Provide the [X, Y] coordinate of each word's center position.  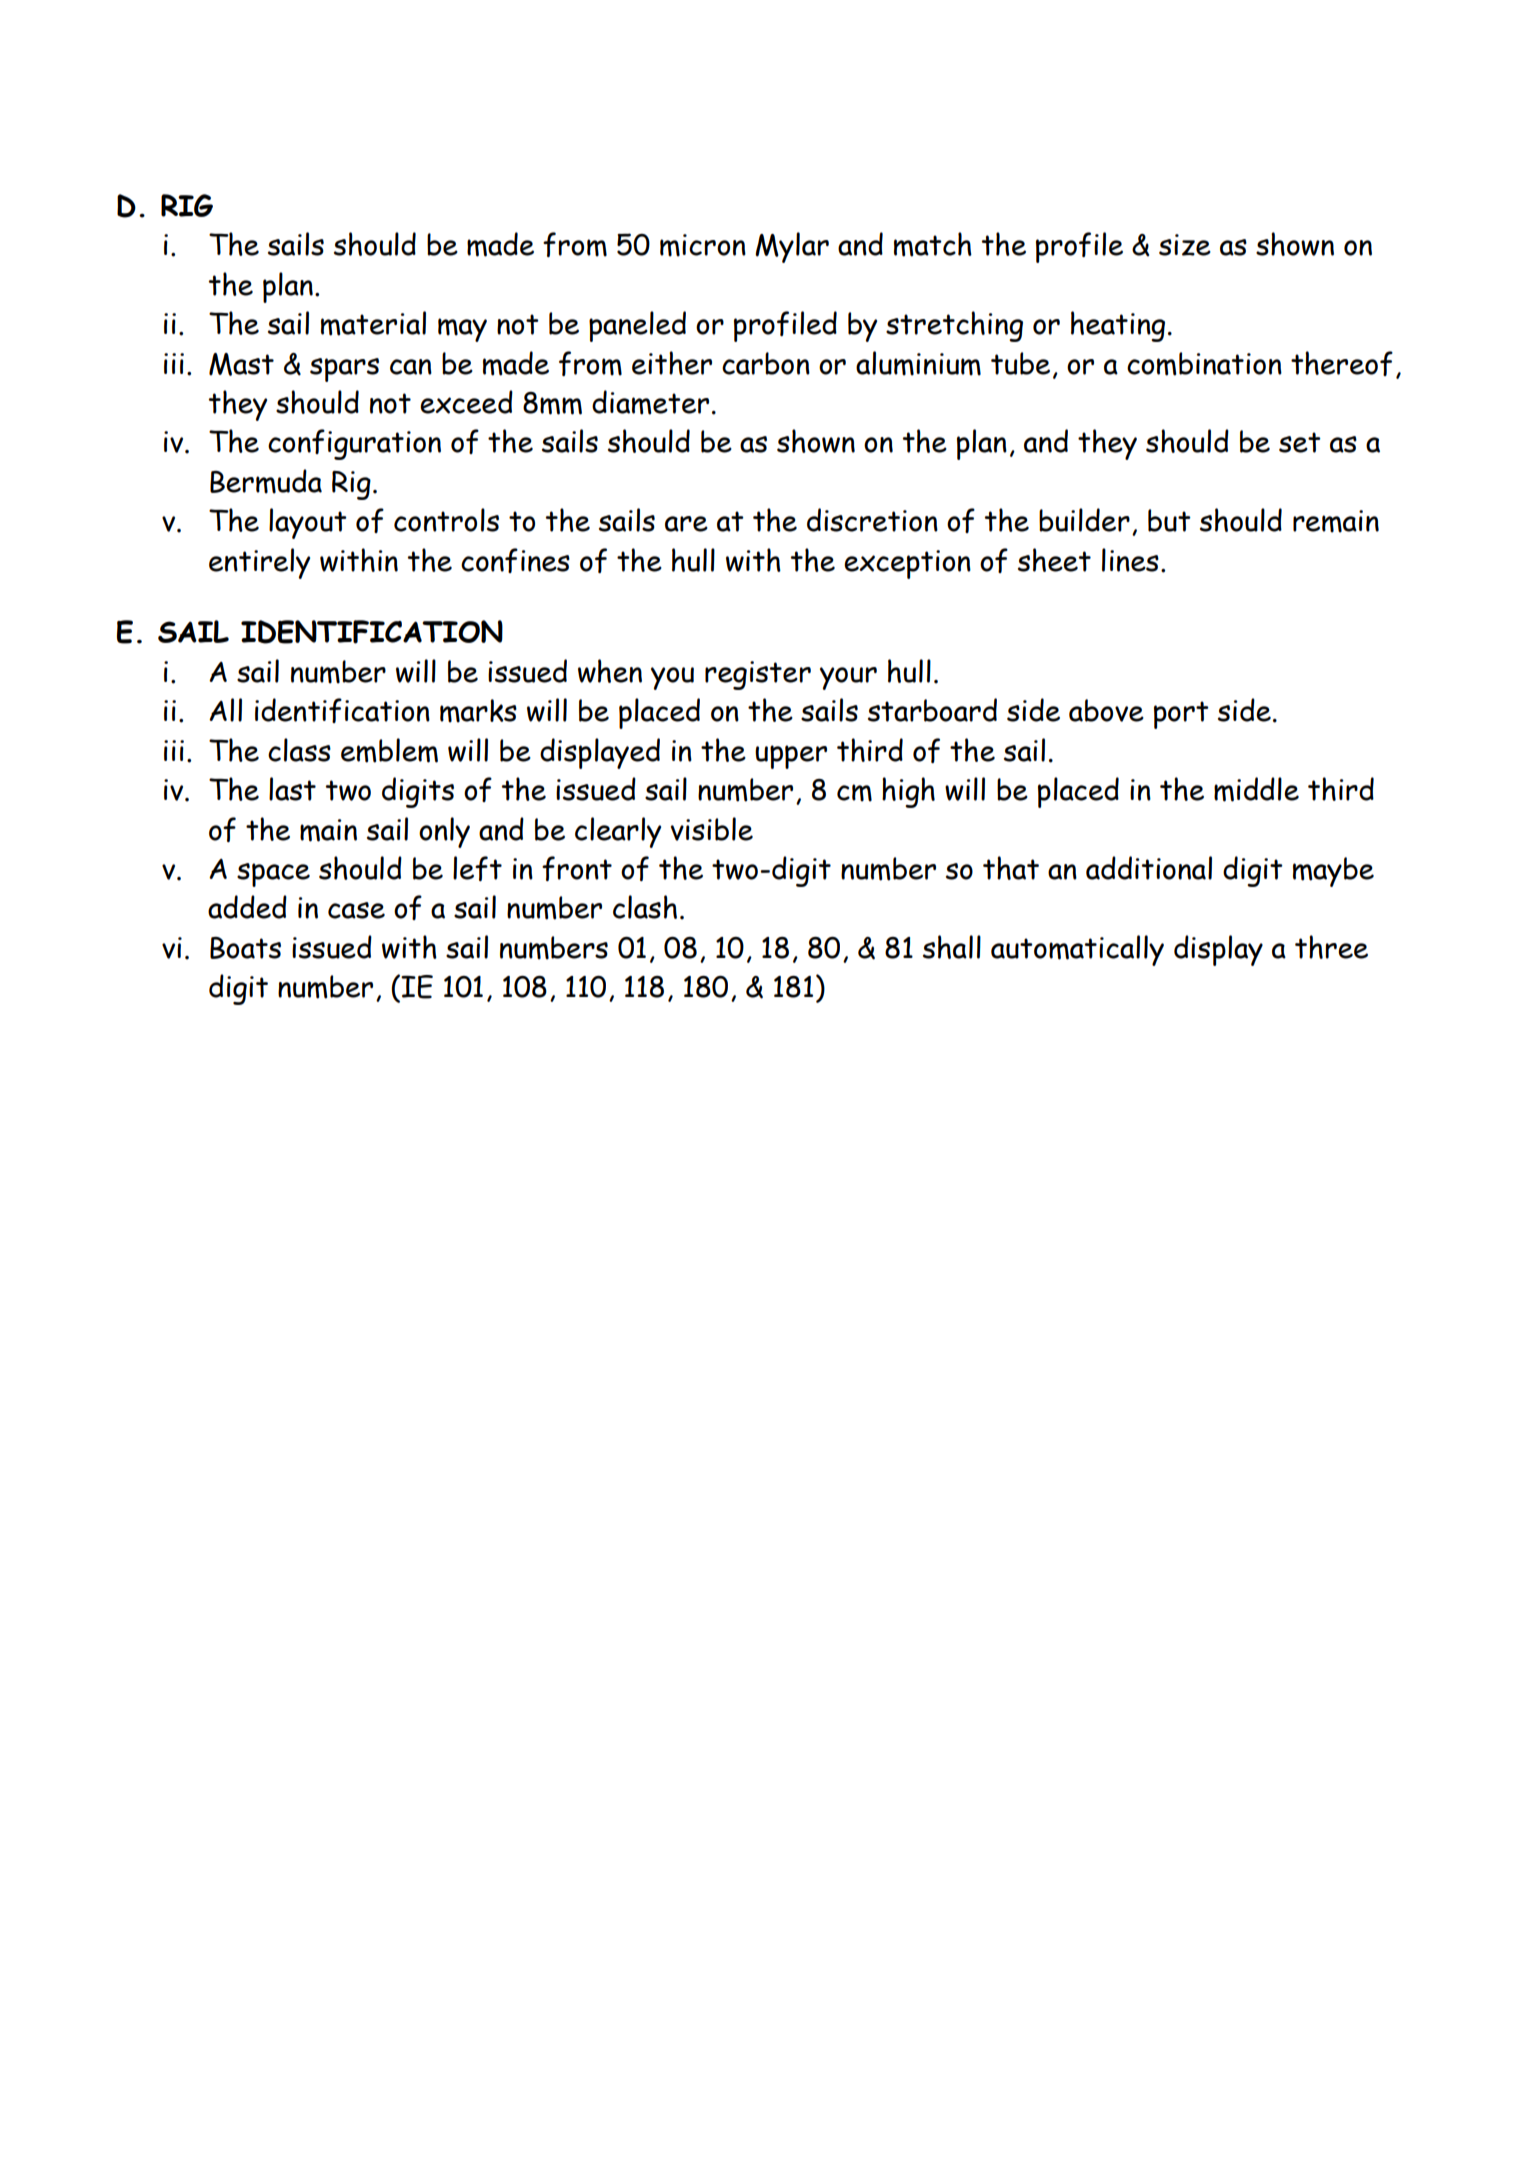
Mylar [792, 247]
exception [907, 564]
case [356, 910]
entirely [259, 563]
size [1185, 245]
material [373, 323]
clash [645, 907]
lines [1130, 560]
